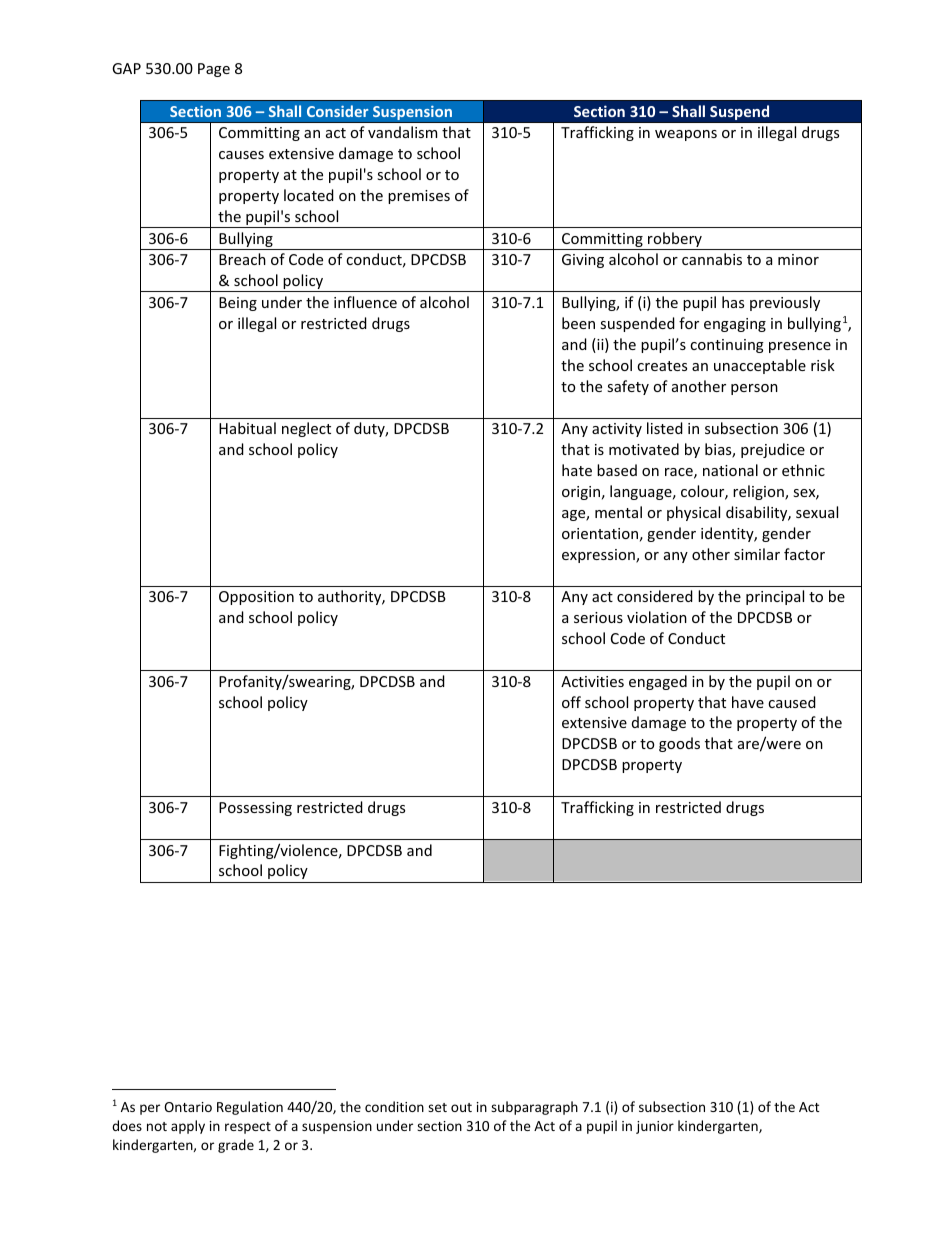  I want to click on vandalism, so click(402, 132).
